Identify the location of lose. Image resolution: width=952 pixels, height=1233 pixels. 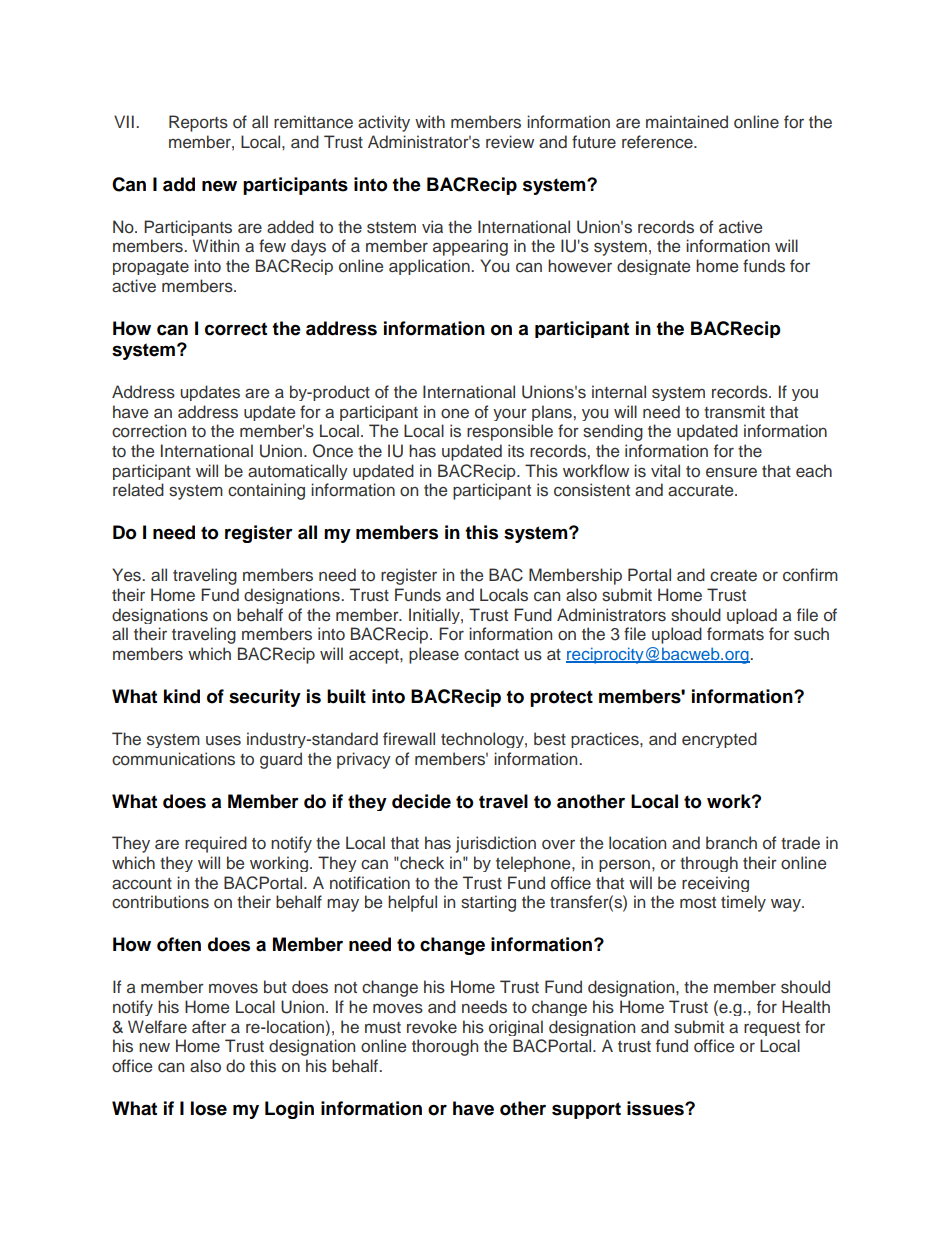
(209, 1108).
